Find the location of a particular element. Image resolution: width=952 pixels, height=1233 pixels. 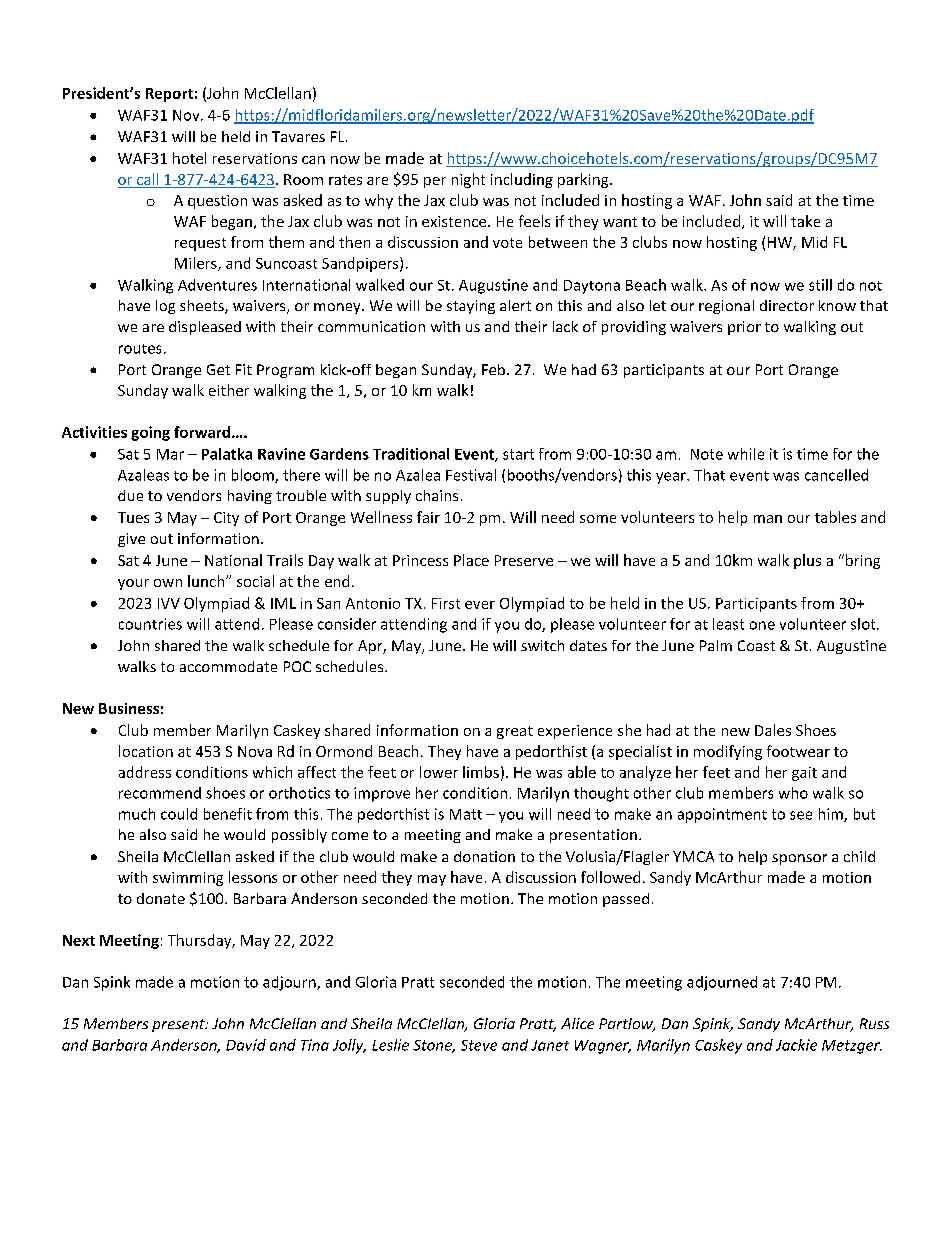

ever is located at coordinates (480, 605).
